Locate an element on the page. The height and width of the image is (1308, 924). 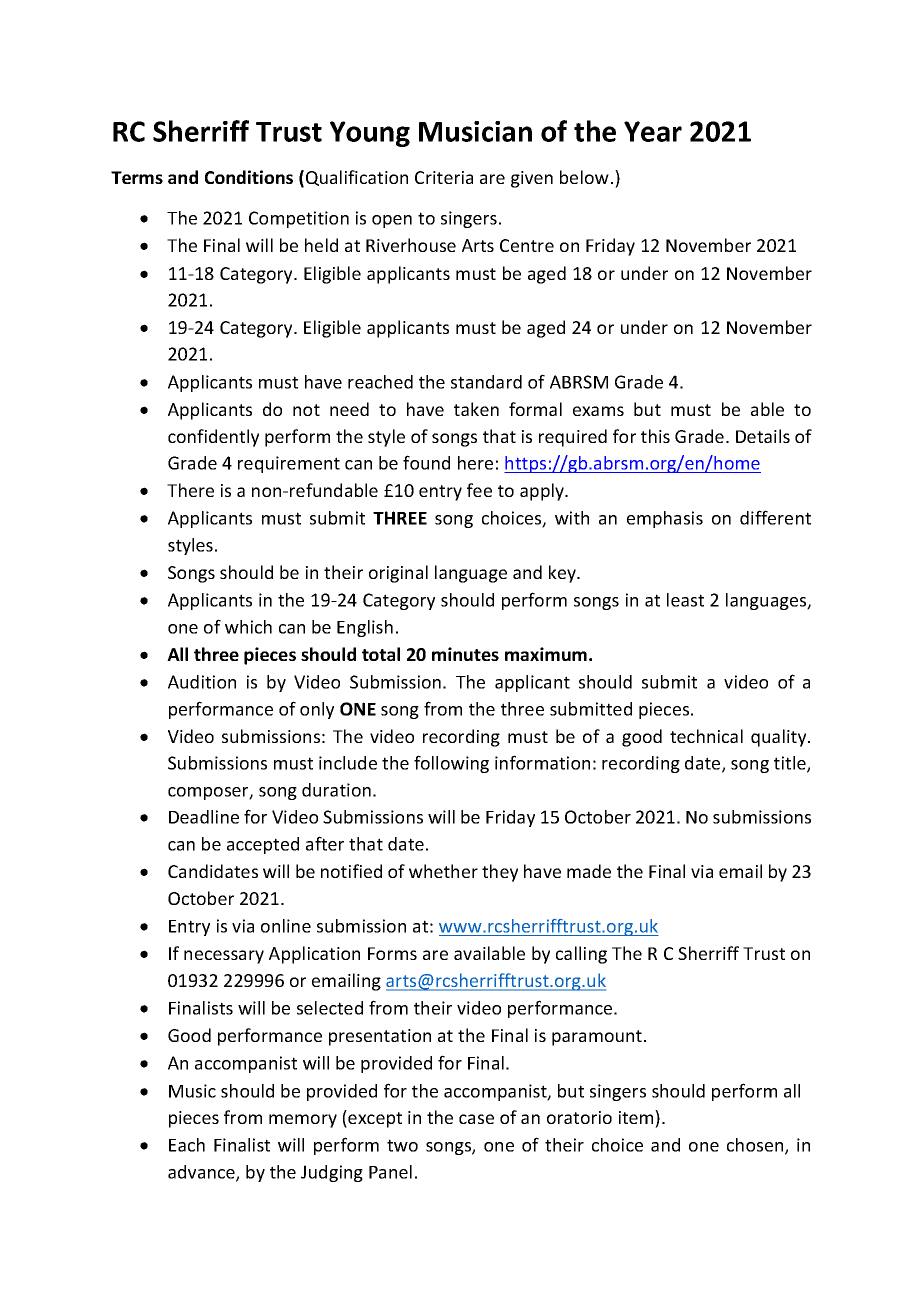
advance is located at coordinates (202, 1173).
